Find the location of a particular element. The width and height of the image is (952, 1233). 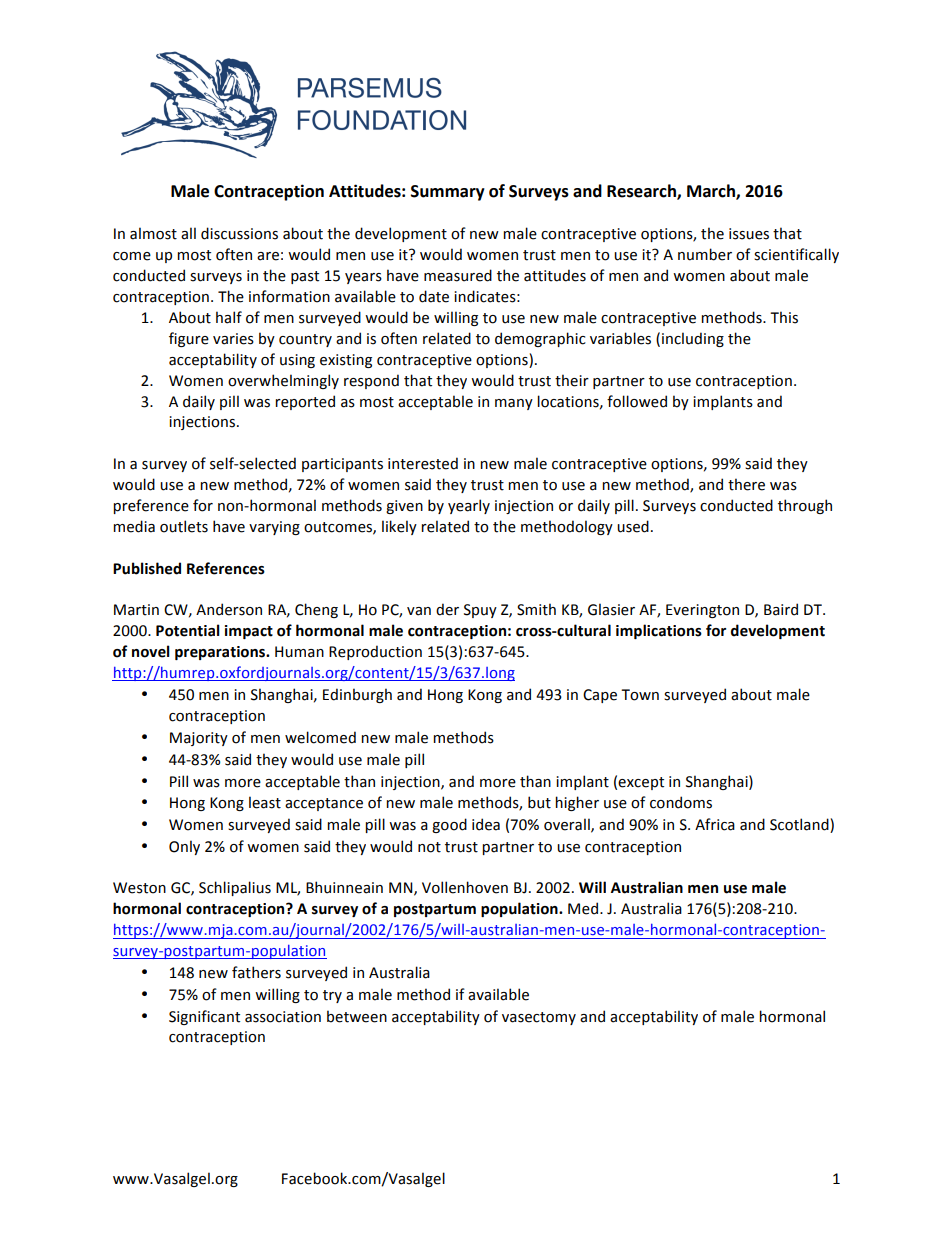

discussions is located at coordinates (239, 233).
